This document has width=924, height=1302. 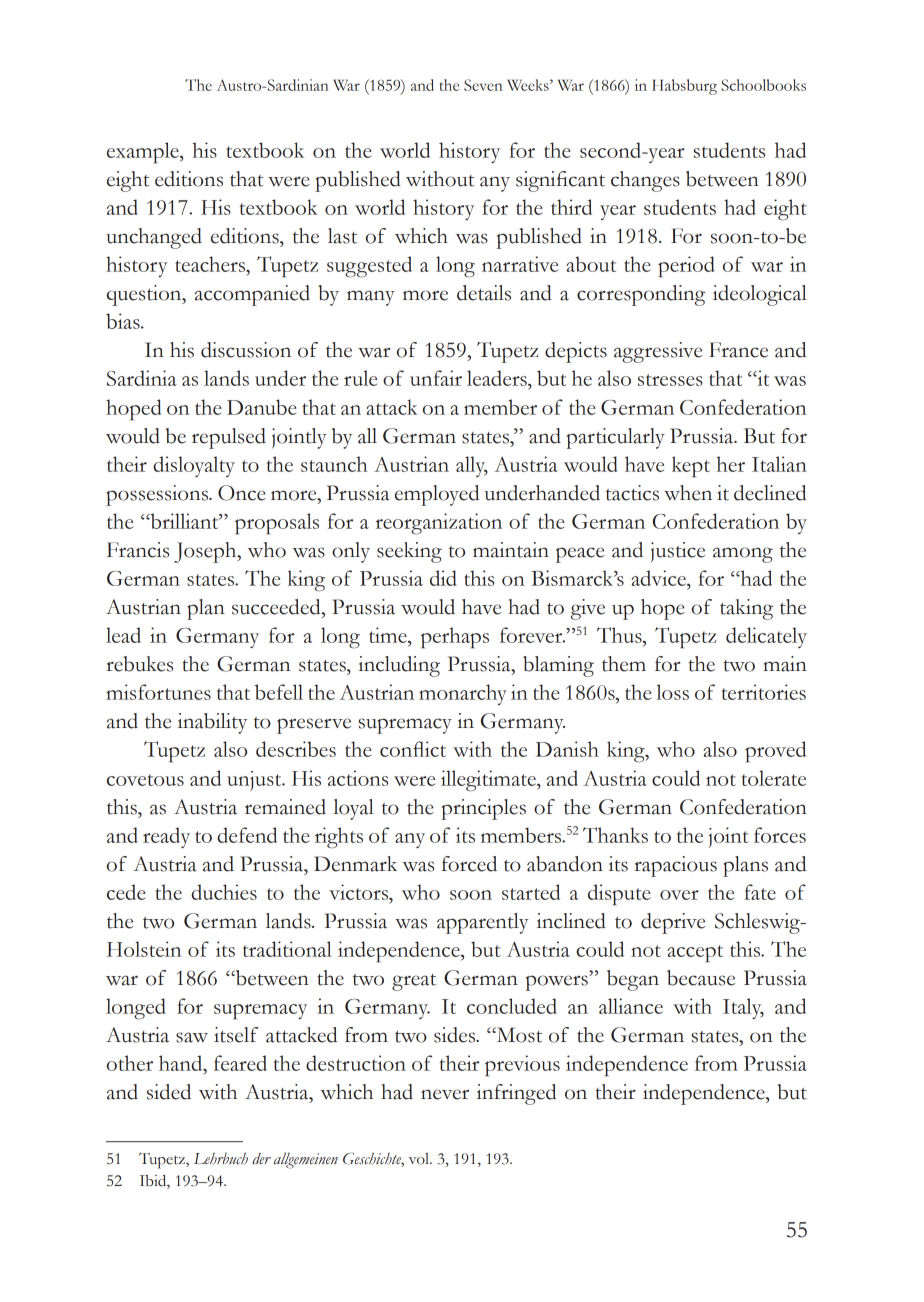 What do you see at coordinates (455, 638) in the document?
I see `perhaps` at bounding box center [455, 638].
